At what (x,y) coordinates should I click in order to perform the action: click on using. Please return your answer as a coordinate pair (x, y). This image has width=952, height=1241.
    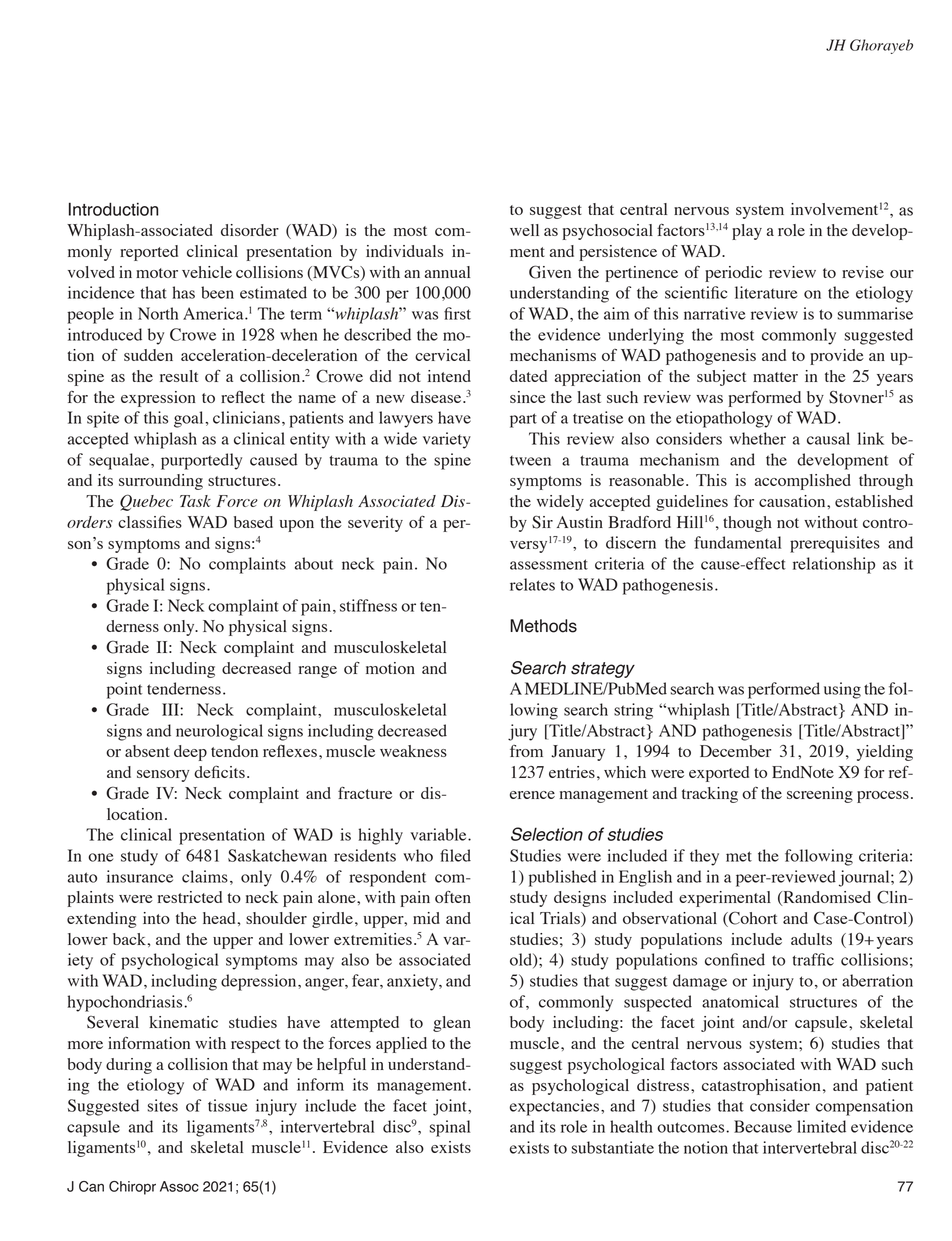
    Looking at the image, I should click on (842, 690).
